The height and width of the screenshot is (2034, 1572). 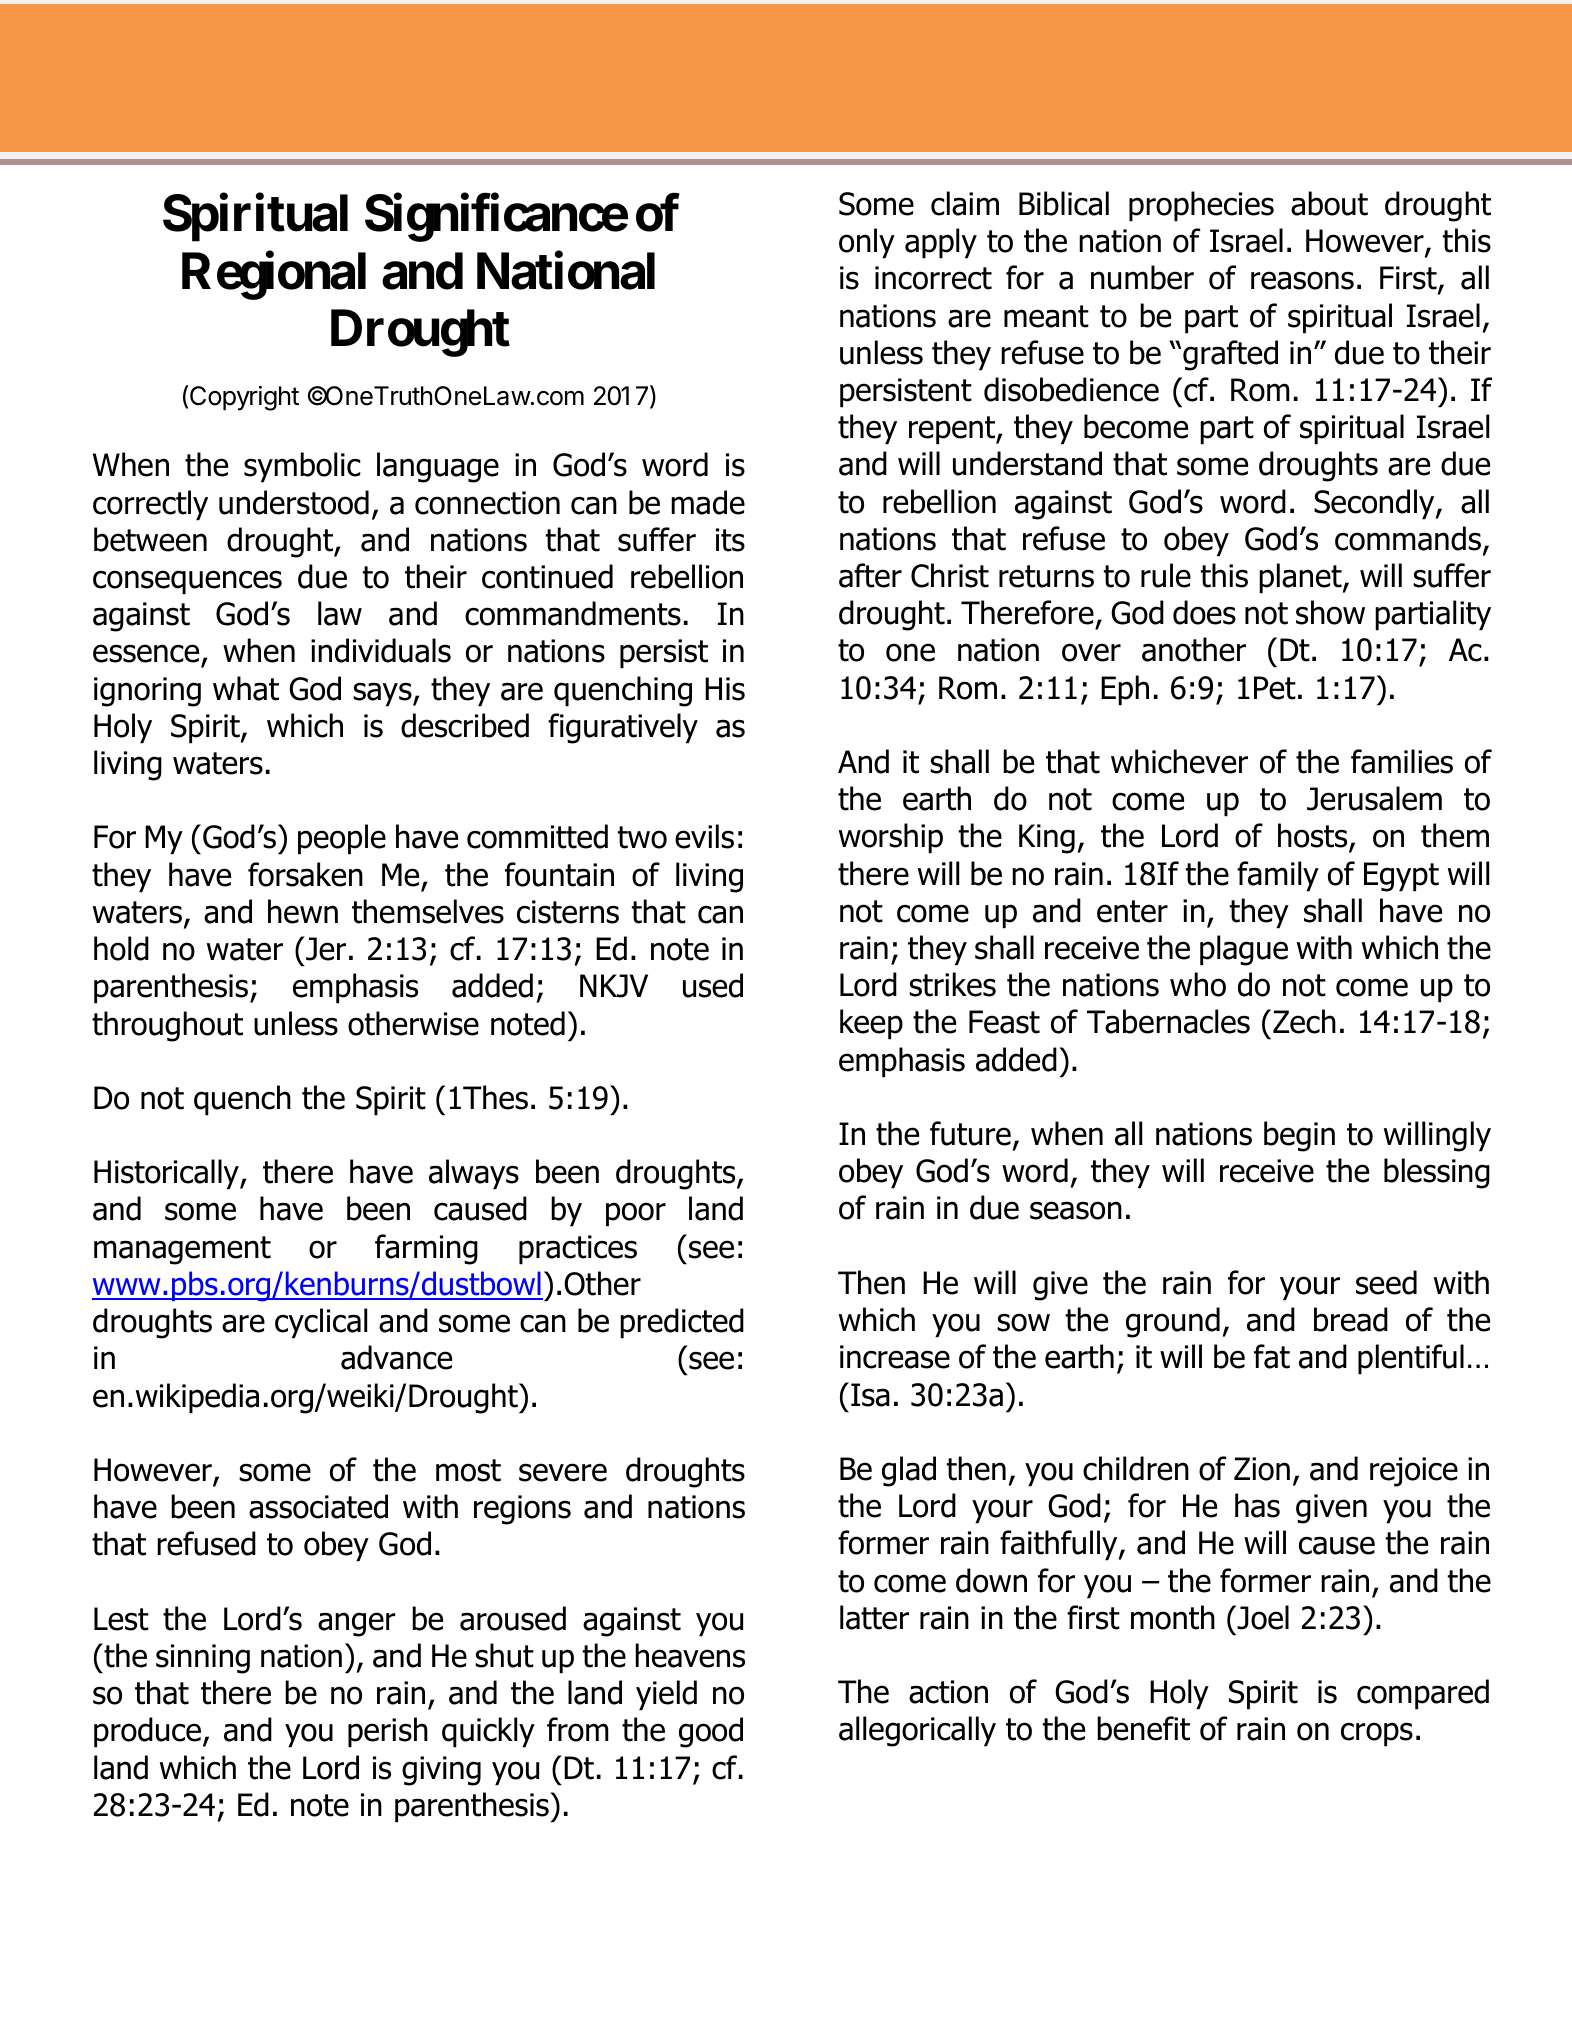 What do you see at coordinates (246, 688) in the screenshot?
I see `what` at bounding box center [246, 688].
